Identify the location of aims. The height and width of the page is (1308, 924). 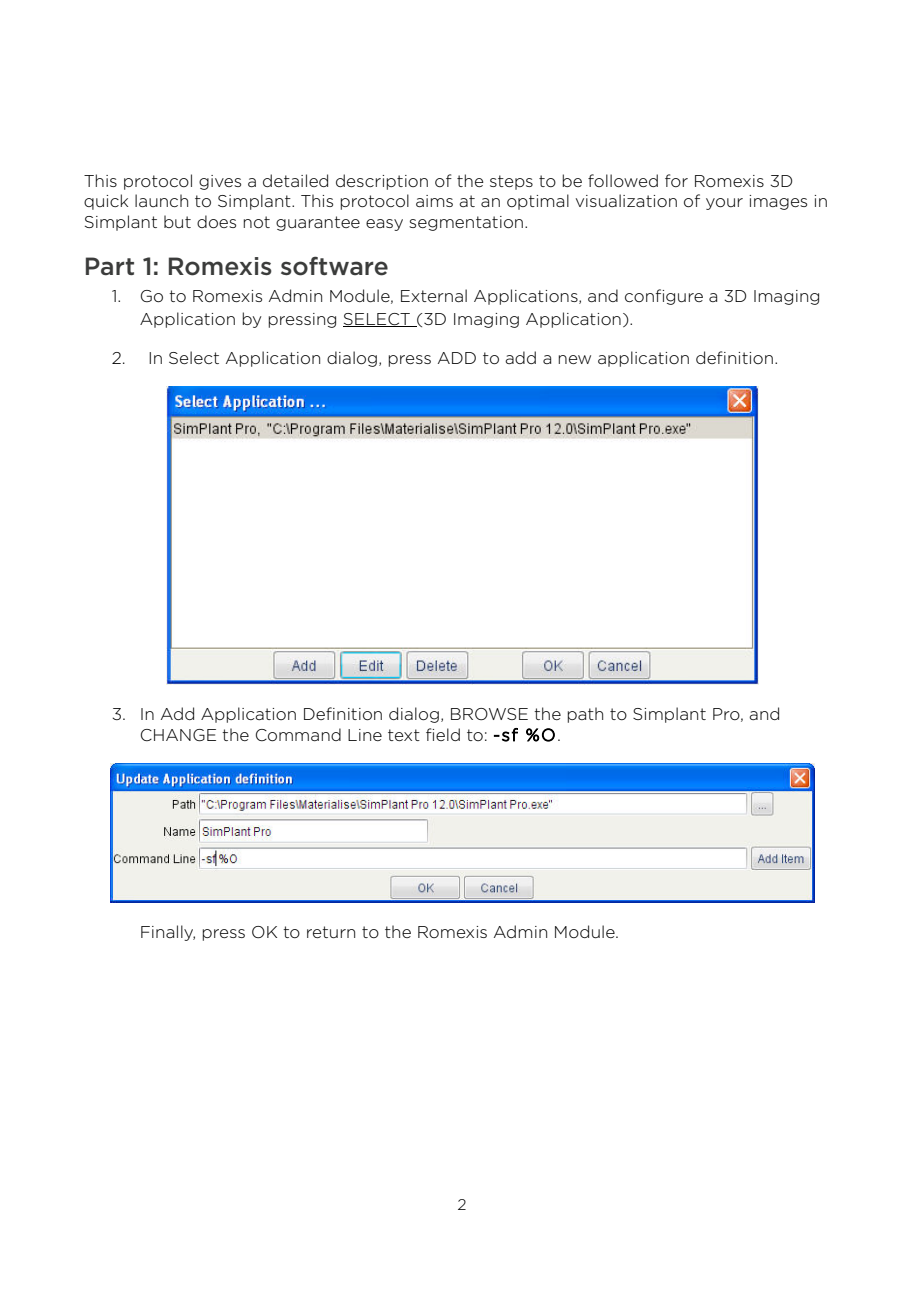
(434, 201).
